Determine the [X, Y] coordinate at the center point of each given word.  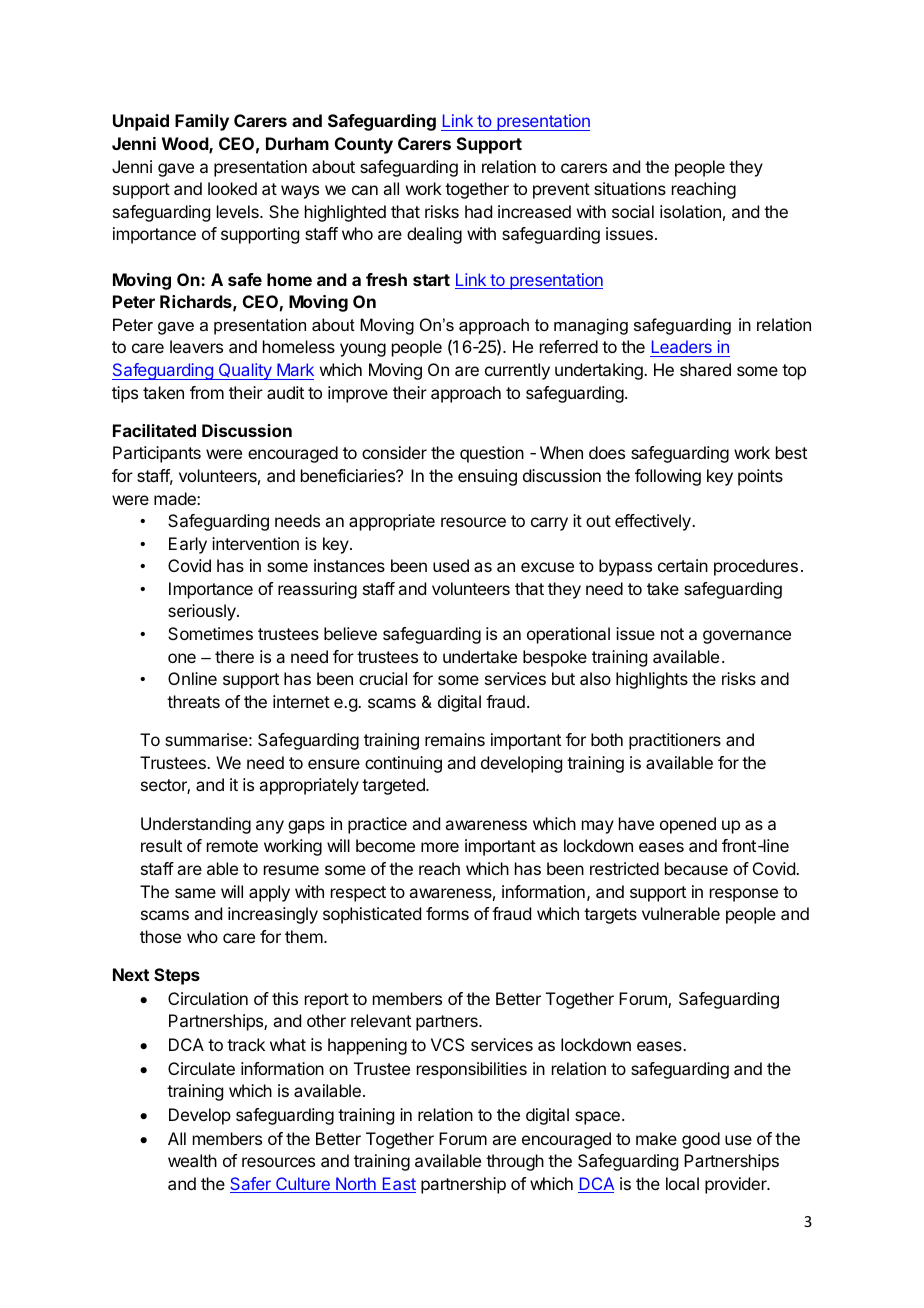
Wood [186, 145]
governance [747, 637]
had [478, 211]
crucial [383, 678]
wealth [192, 1160]
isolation [690, 211]
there [234, 656]
